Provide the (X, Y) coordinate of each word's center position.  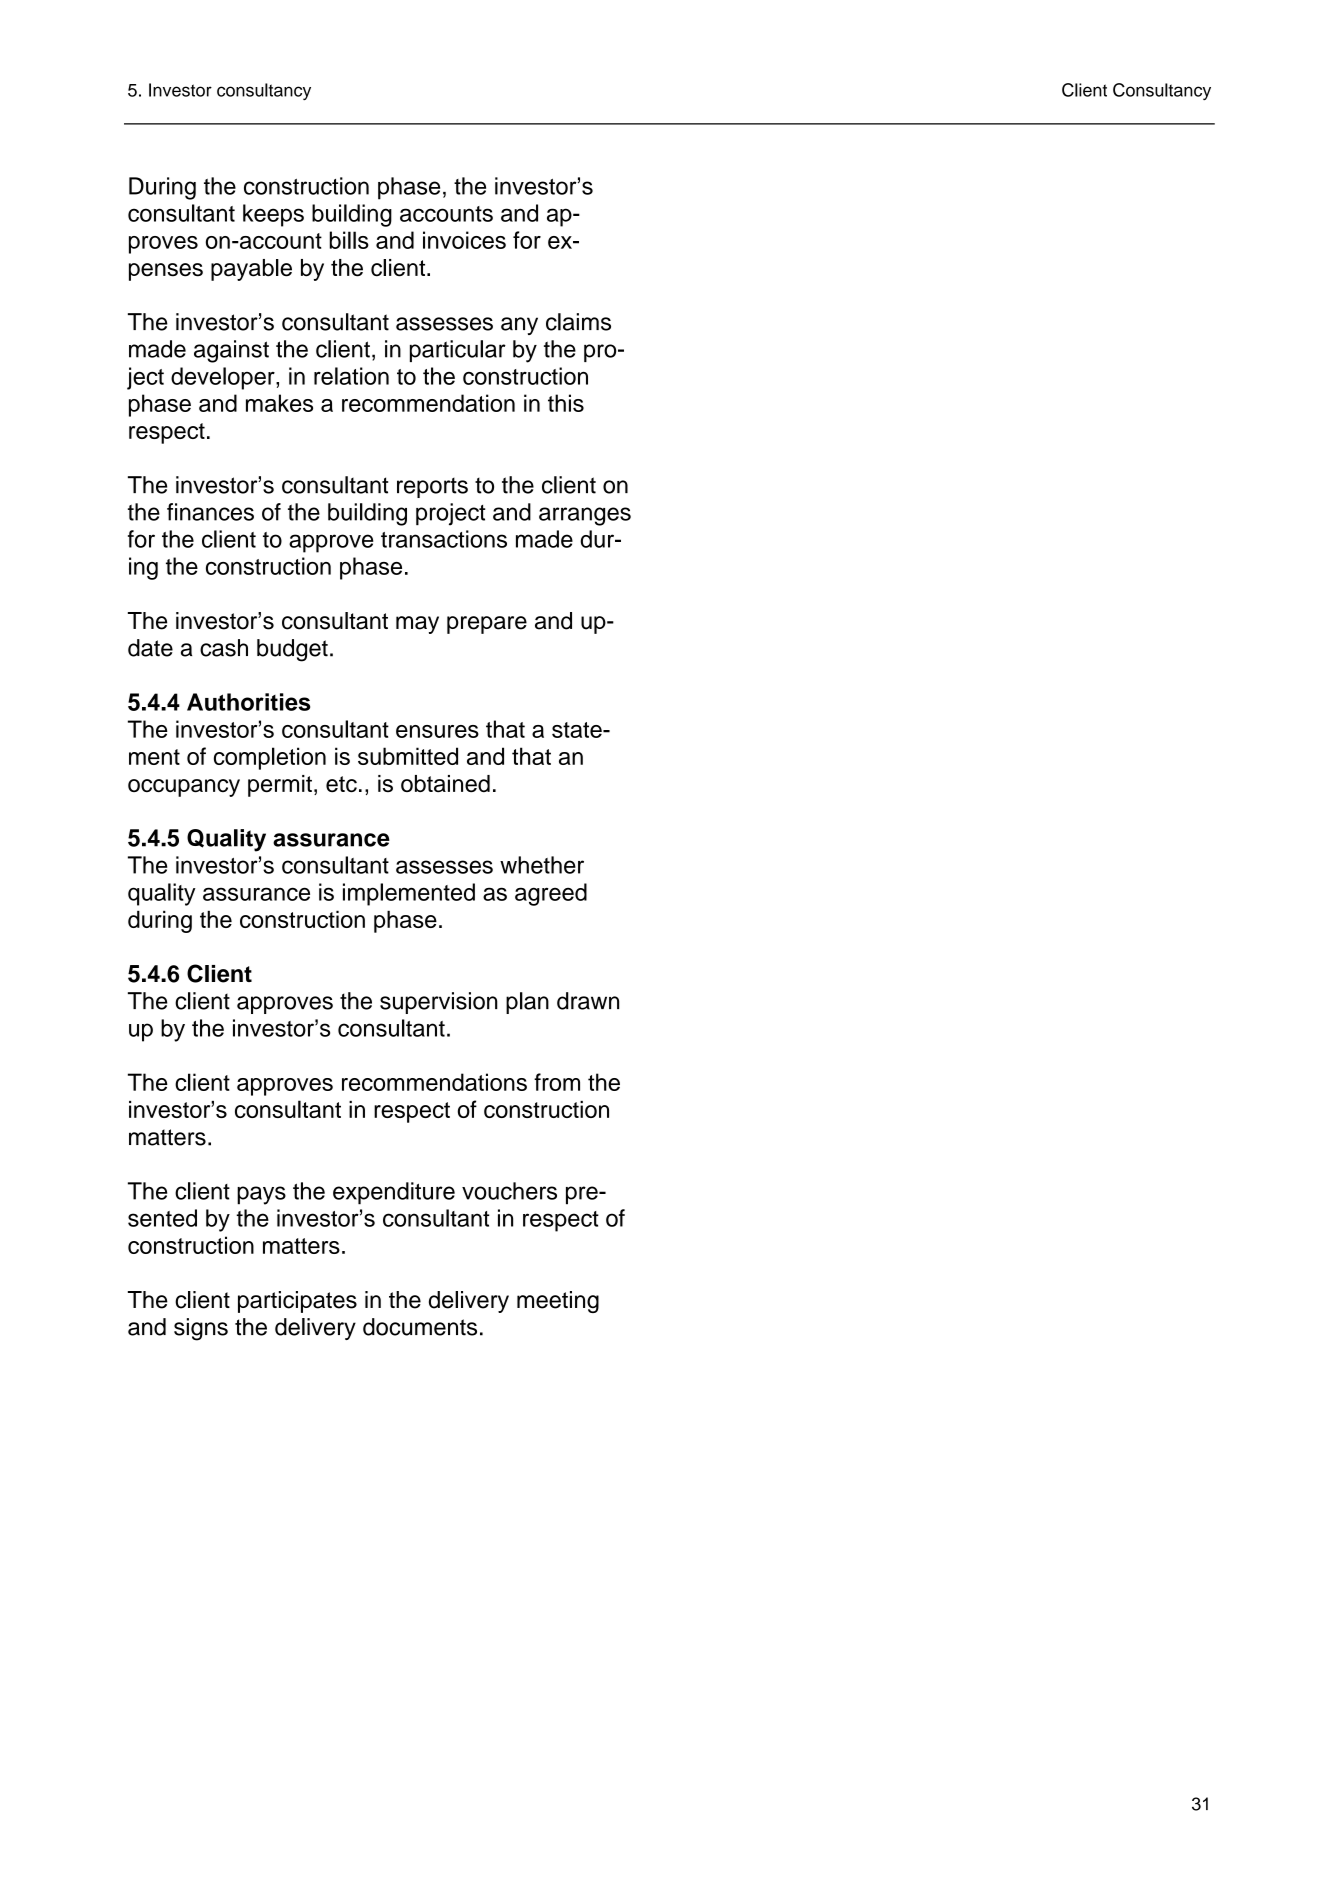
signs (201, 1329)
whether (542, 865)
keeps (273, 215)
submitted (408, 756)
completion (270, 758)
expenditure (394, 1193)
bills (349, 240)
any (519, 326)
